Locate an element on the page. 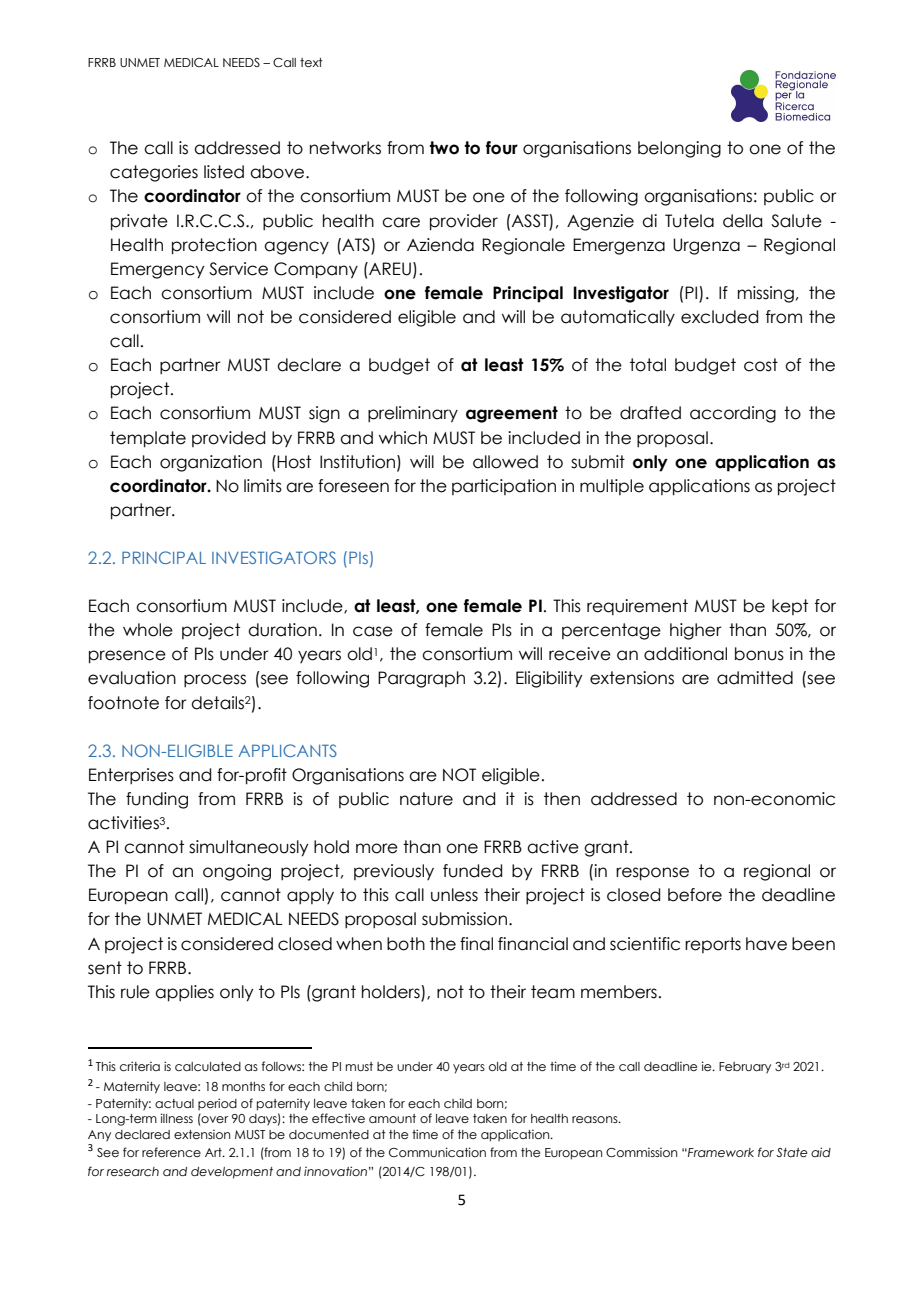  reference is located at coordinates (171, 1152).
